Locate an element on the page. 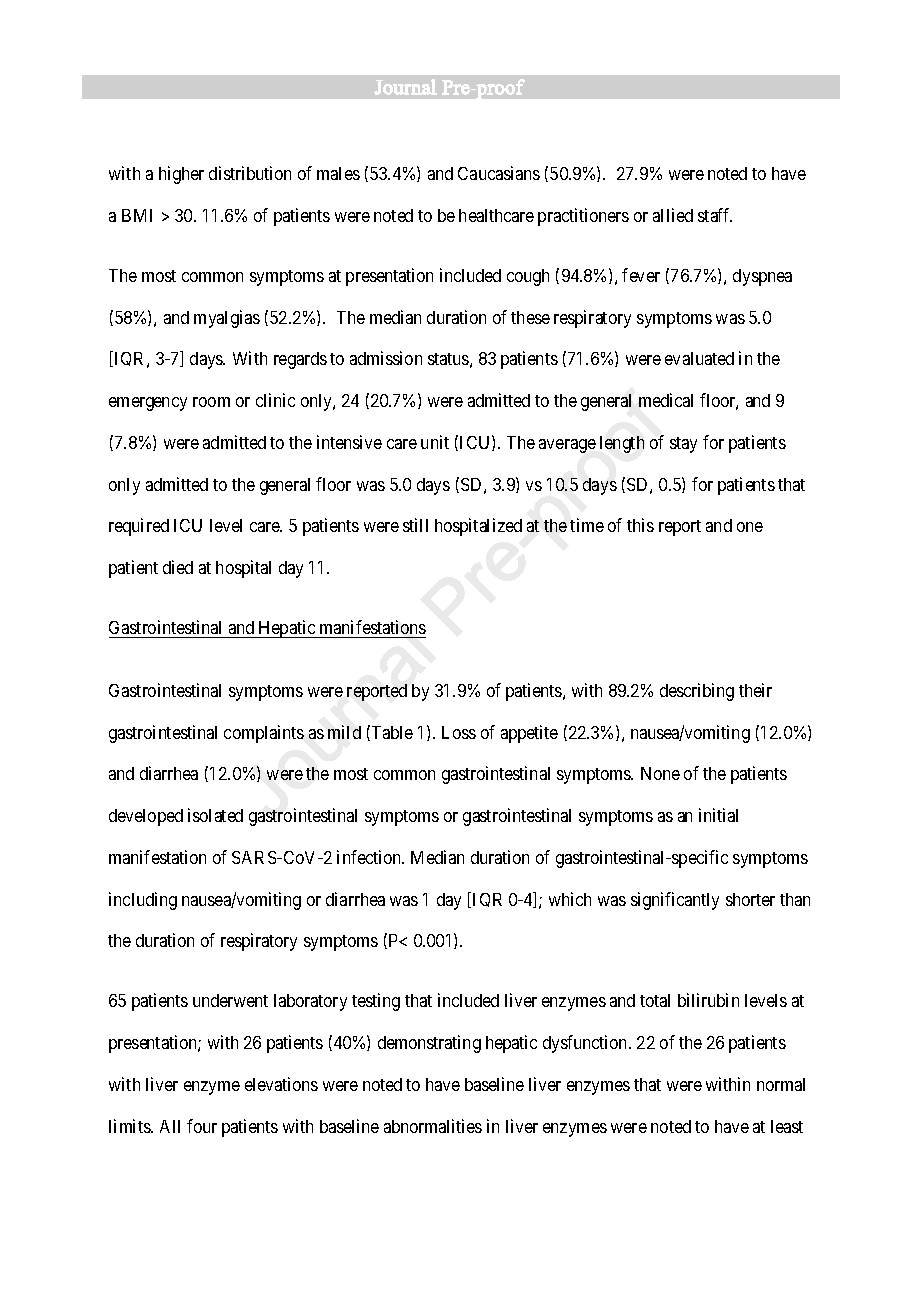 Image resolution: width=924 pixels, height=1308 pixels. describing is located at coordinates (697, 692).
